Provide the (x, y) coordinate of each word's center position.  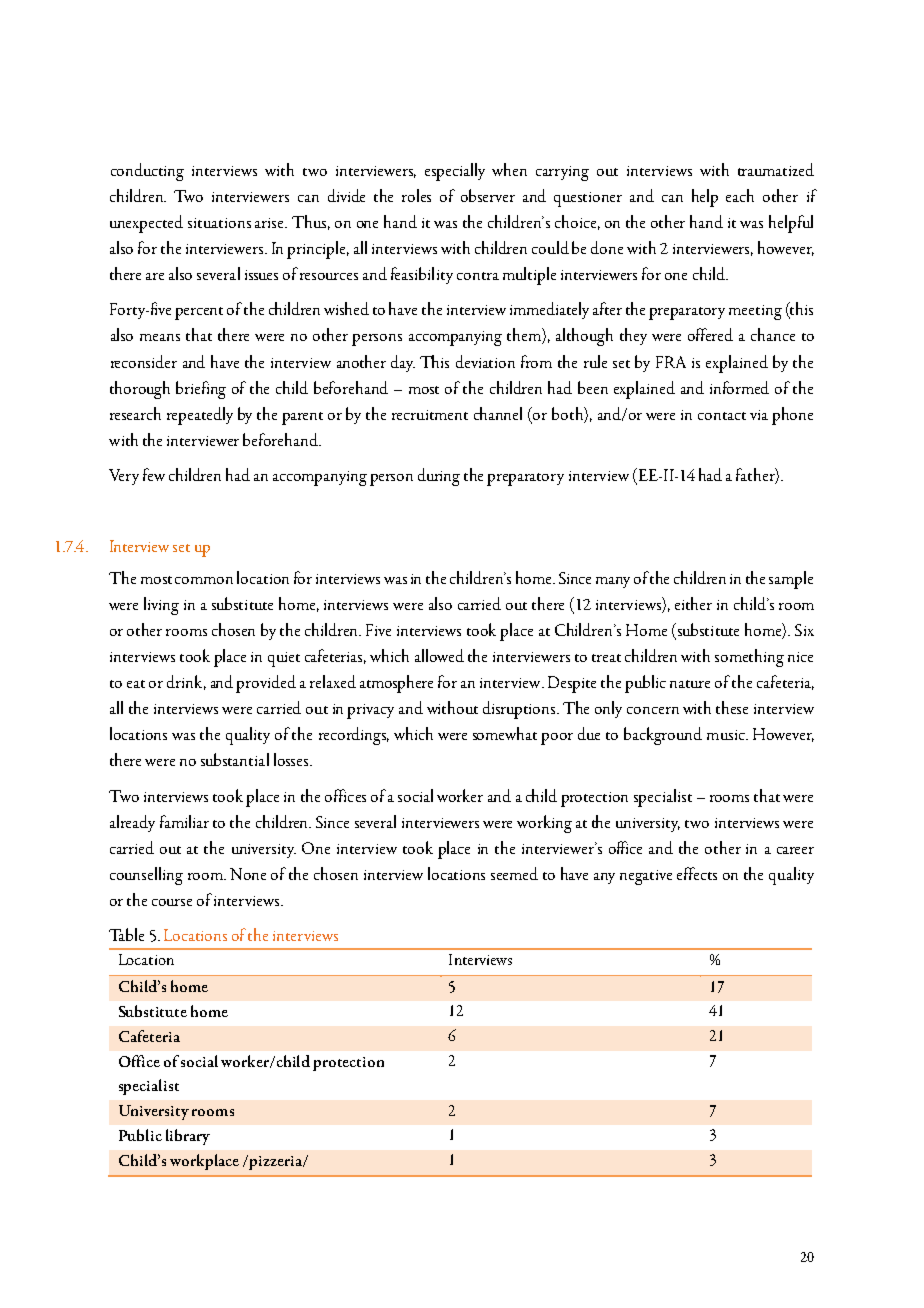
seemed (514, 873)
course (172, 902)
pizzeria (275, 1162)
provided (266, 684)
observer (488, 195)
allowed (439, 655)
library (188, 1137)
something (749, 658)
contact (722, 416)
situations (219, 223)
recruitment (430, 415)
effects (697, 873)
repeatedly (200, 416)
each (740, 195)
